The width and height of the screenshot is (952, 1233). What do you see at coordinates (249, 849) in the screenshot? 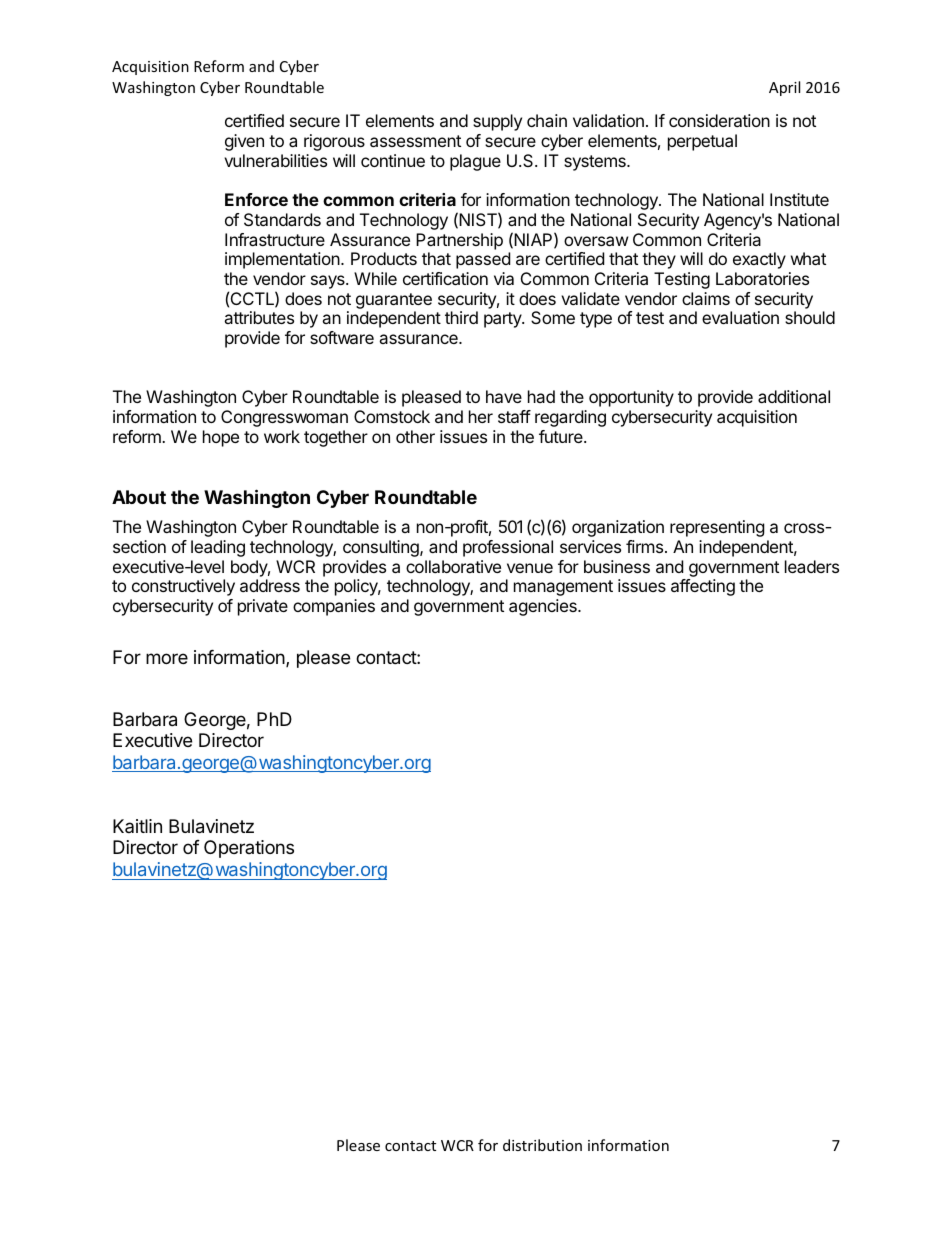
I see `Operations` at bounding box center [249, 849].
